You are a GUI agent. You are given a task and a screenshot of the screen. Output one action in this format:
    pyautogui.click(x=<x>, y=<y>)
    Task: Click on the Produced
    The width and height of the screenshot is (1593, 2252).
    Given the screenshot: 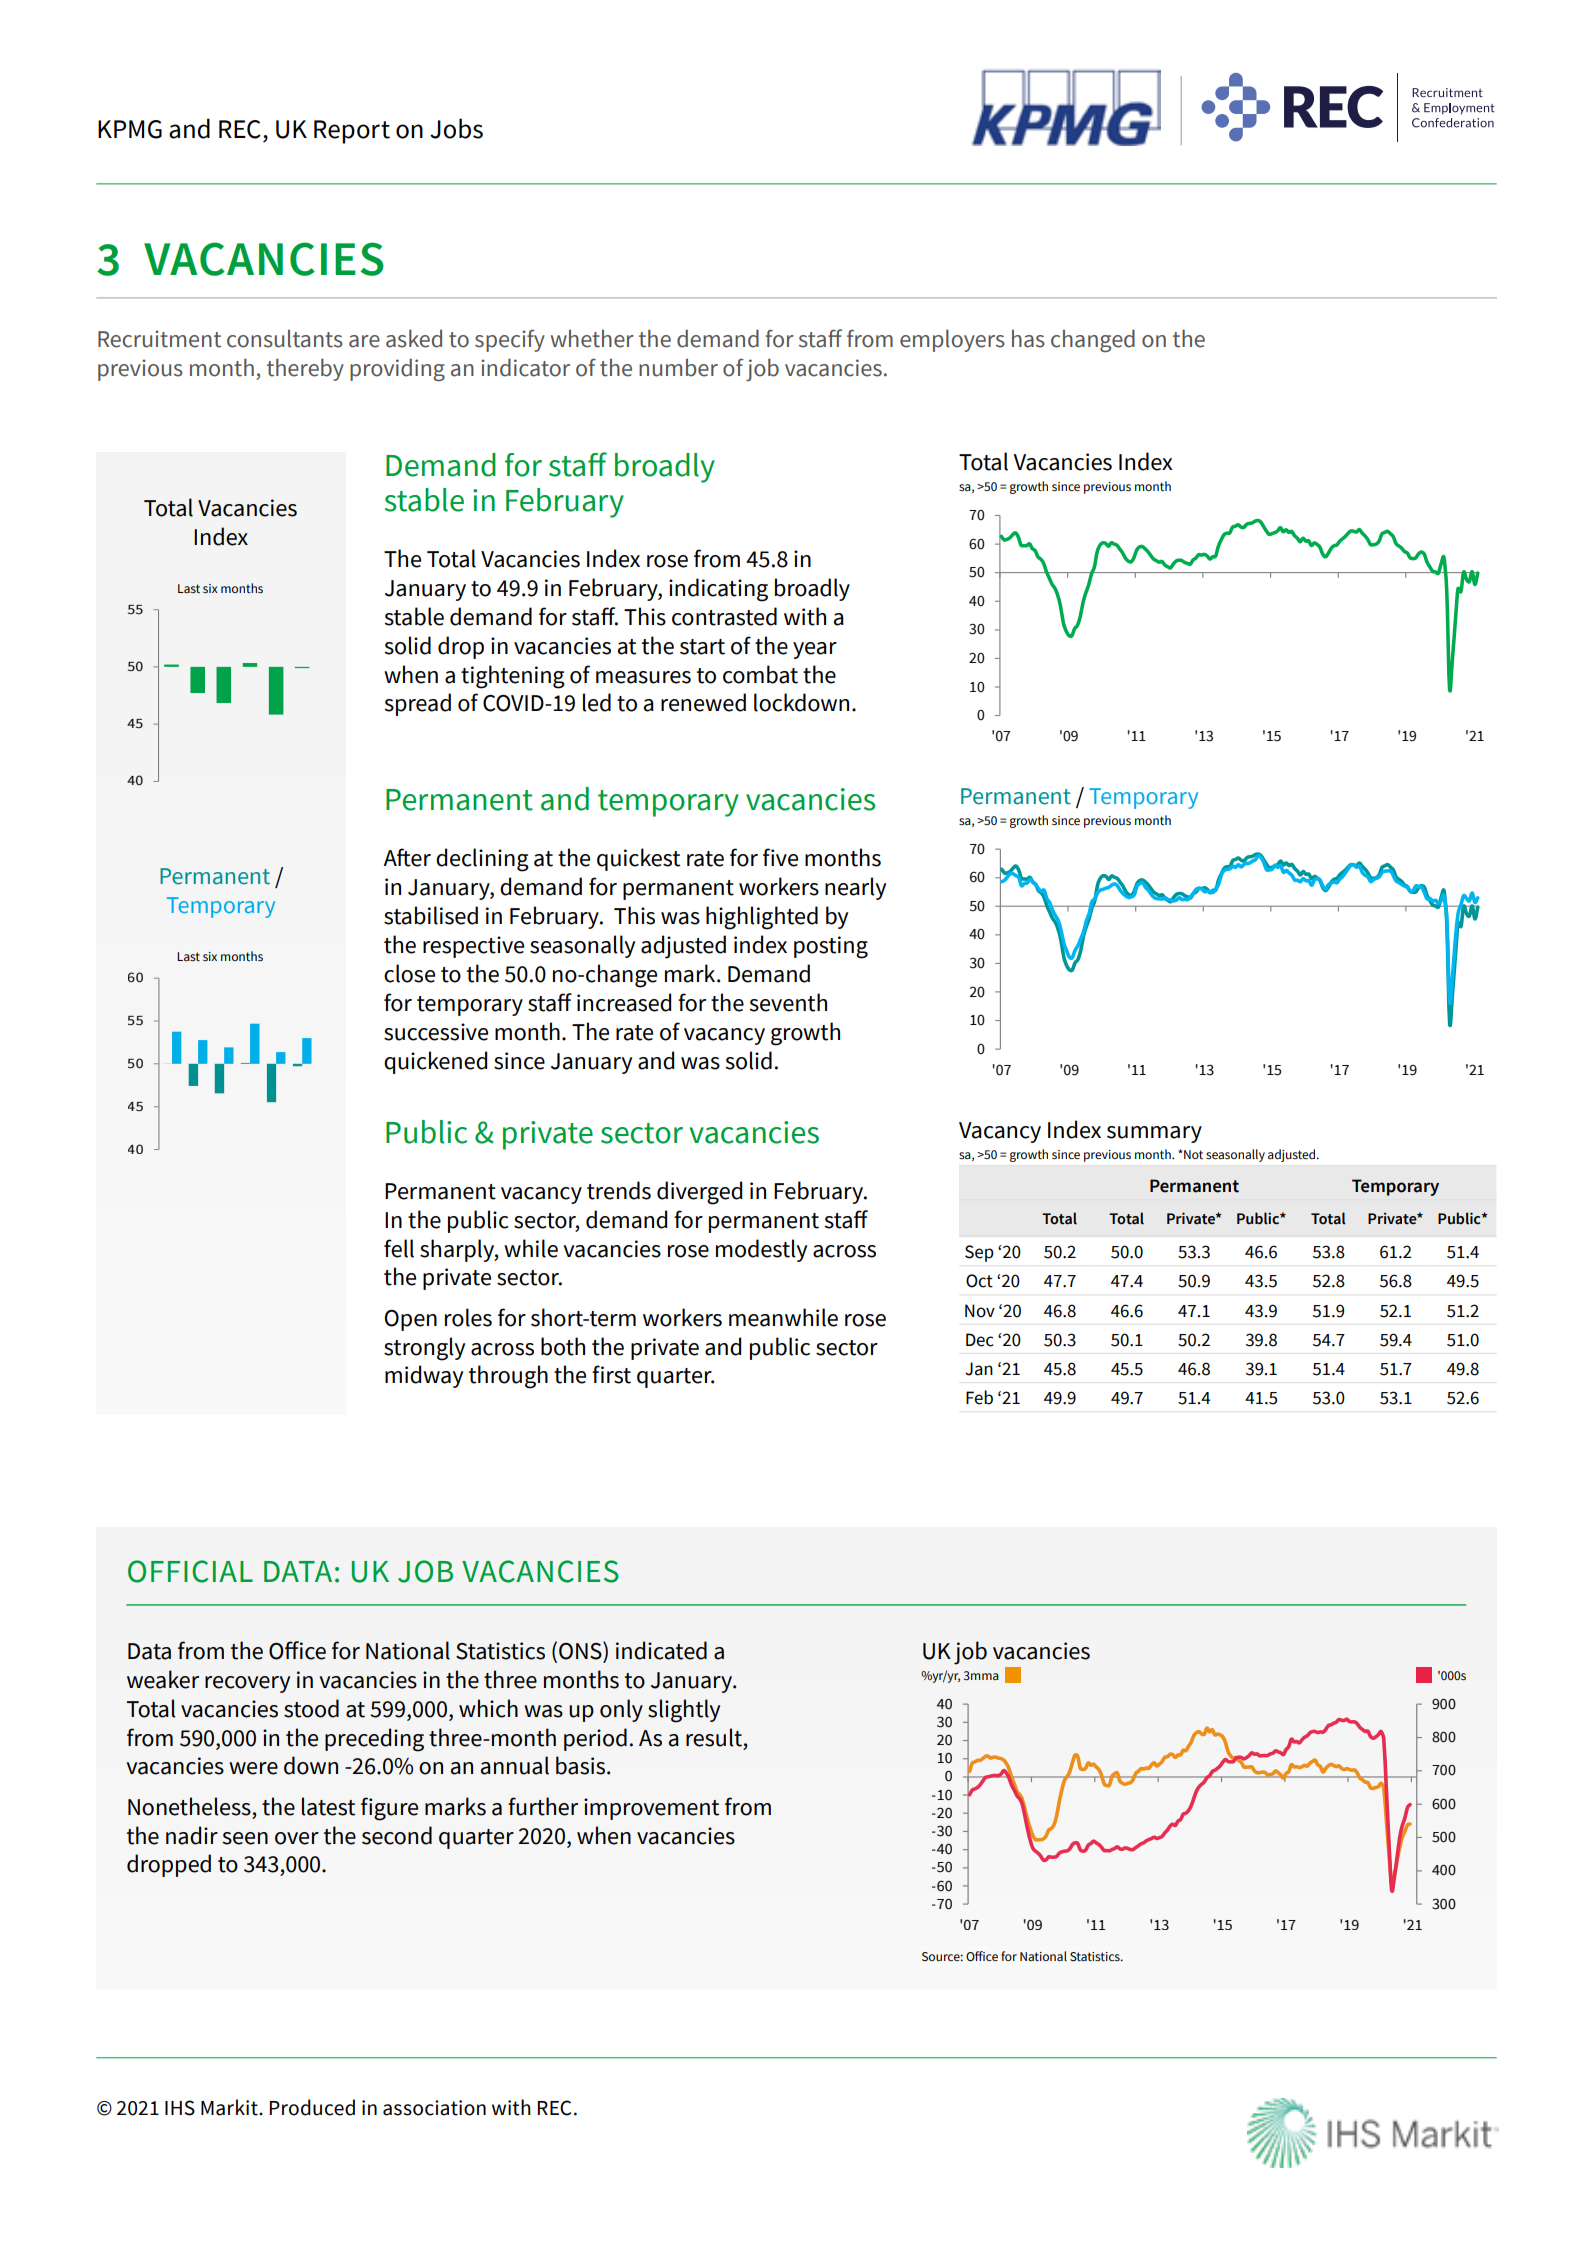 What is the action you would take?
    pyautogui.click(x=312, y=2107)
